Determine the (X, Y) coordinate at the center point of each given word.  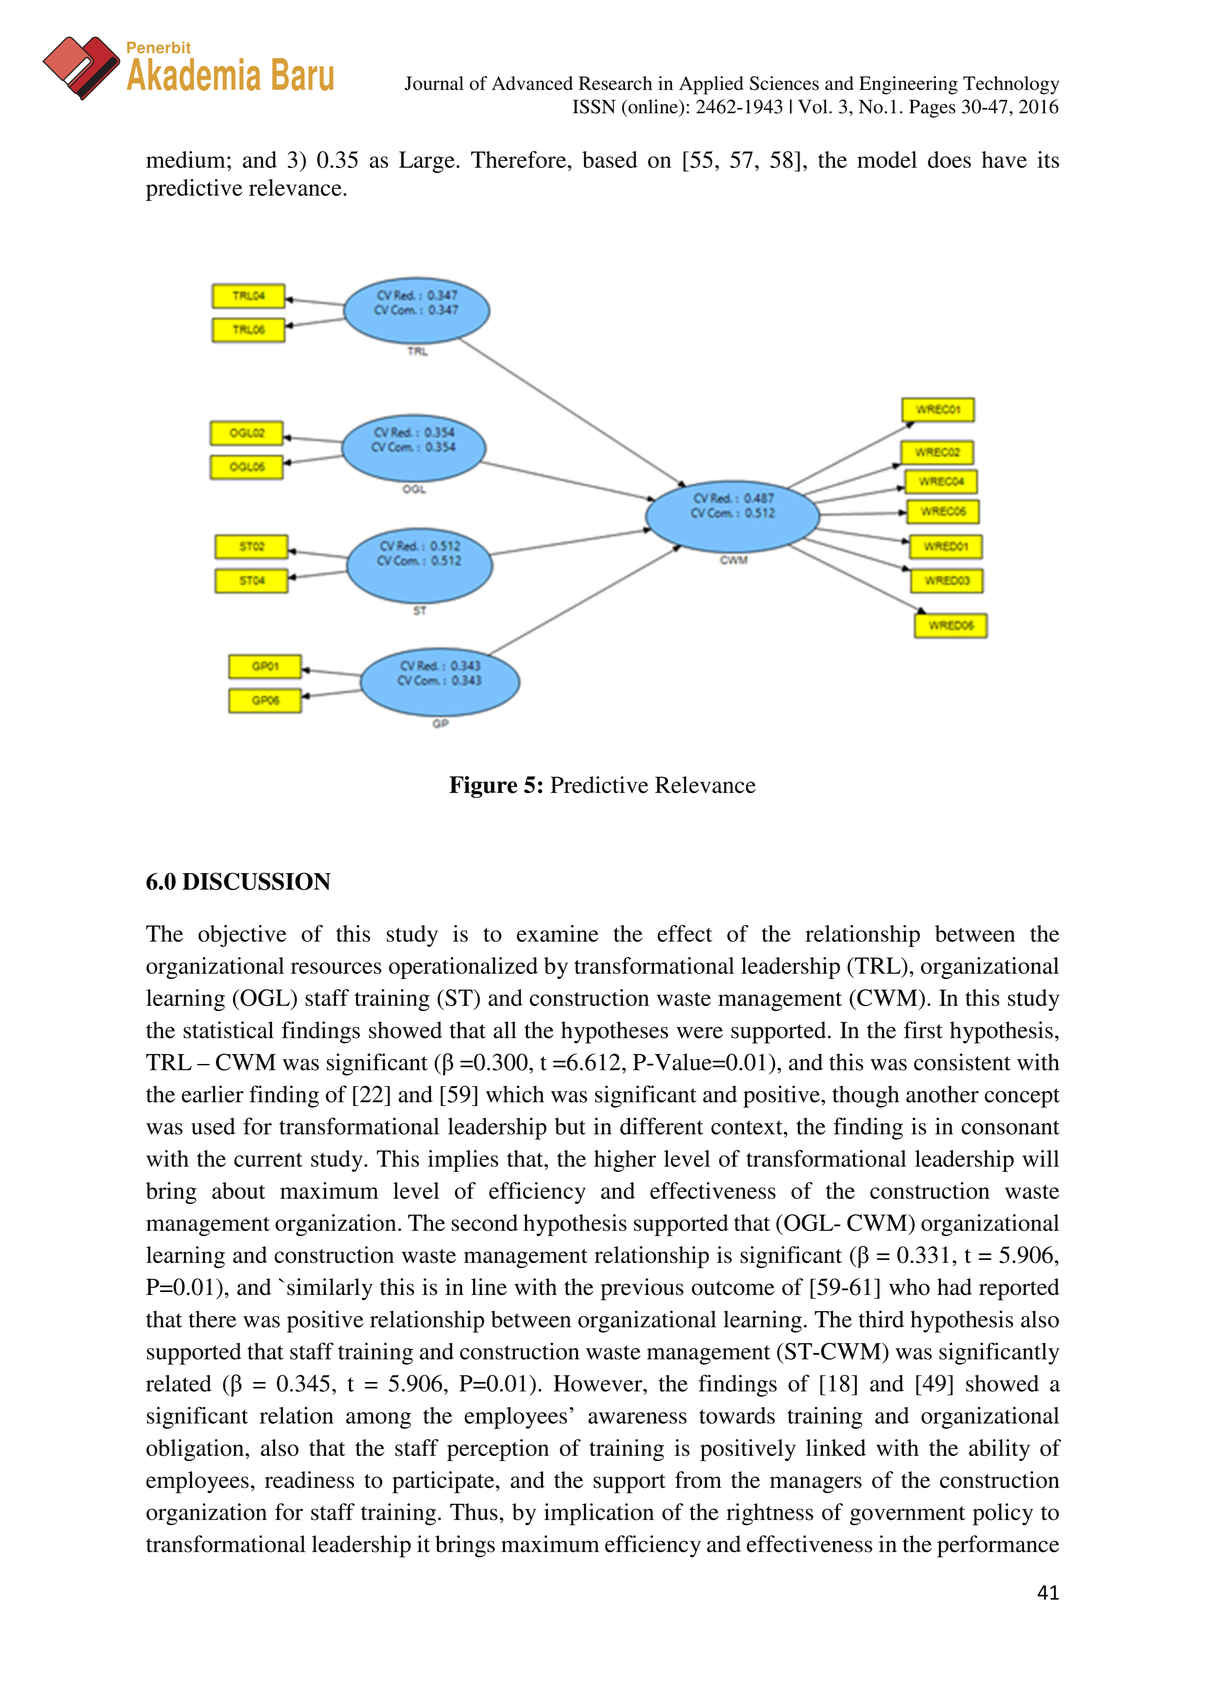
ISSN (594, 106)
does (949, 159)
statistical (228, 1030)
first (923, 1030)
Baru (302, 74)
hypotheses (614, 1032)
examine (558, 933)
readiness (309, 1480)
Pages (932, 108)
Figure (483, 787)
